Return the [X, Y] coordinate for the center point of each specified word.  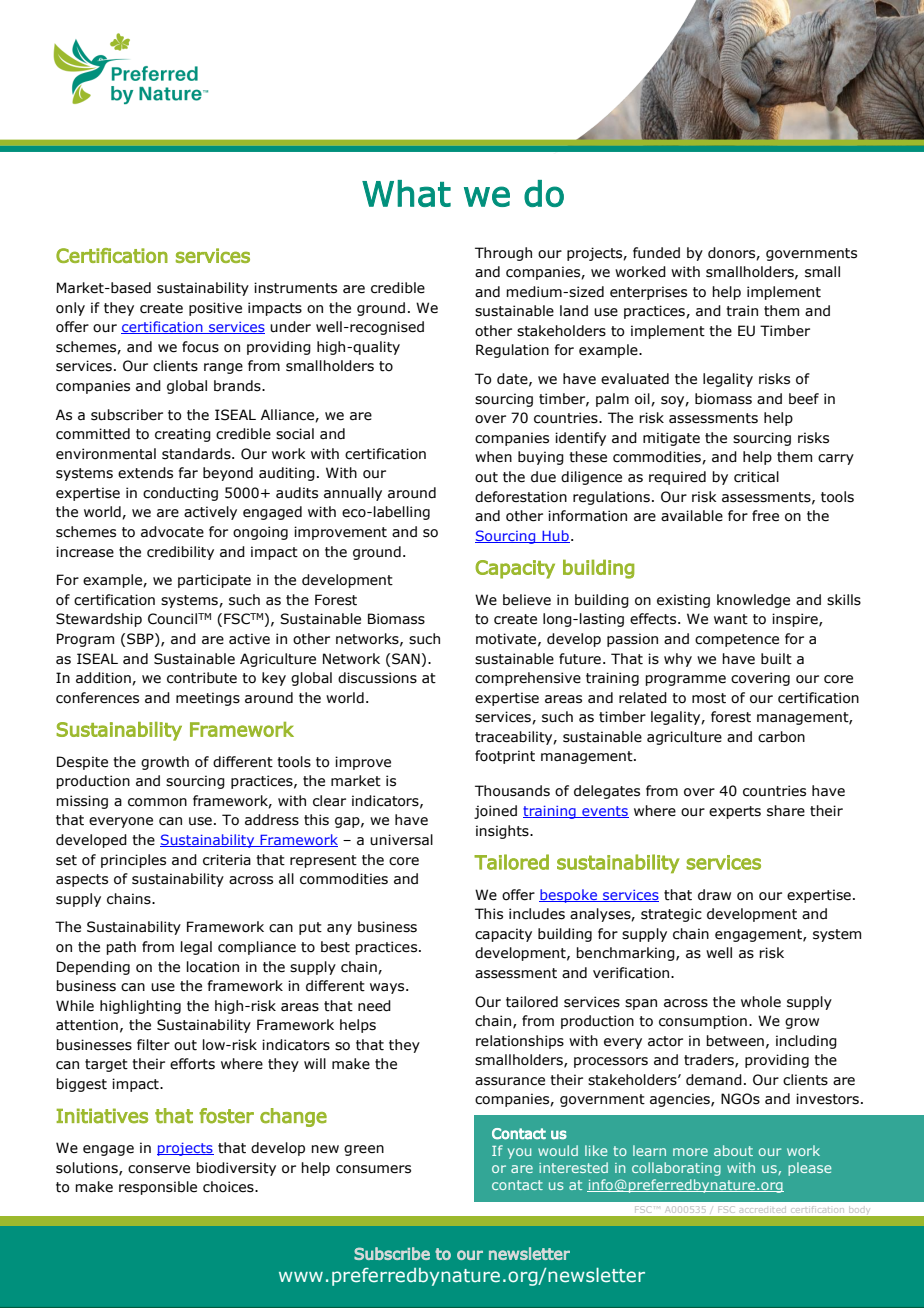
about [733, 1150]
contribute [202, 678]
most [709, 698]
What [406, 193]
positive [215, 309]
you [519, 1153]
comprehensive [528, 679]
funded [656, 253]
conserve [159, 1169]
